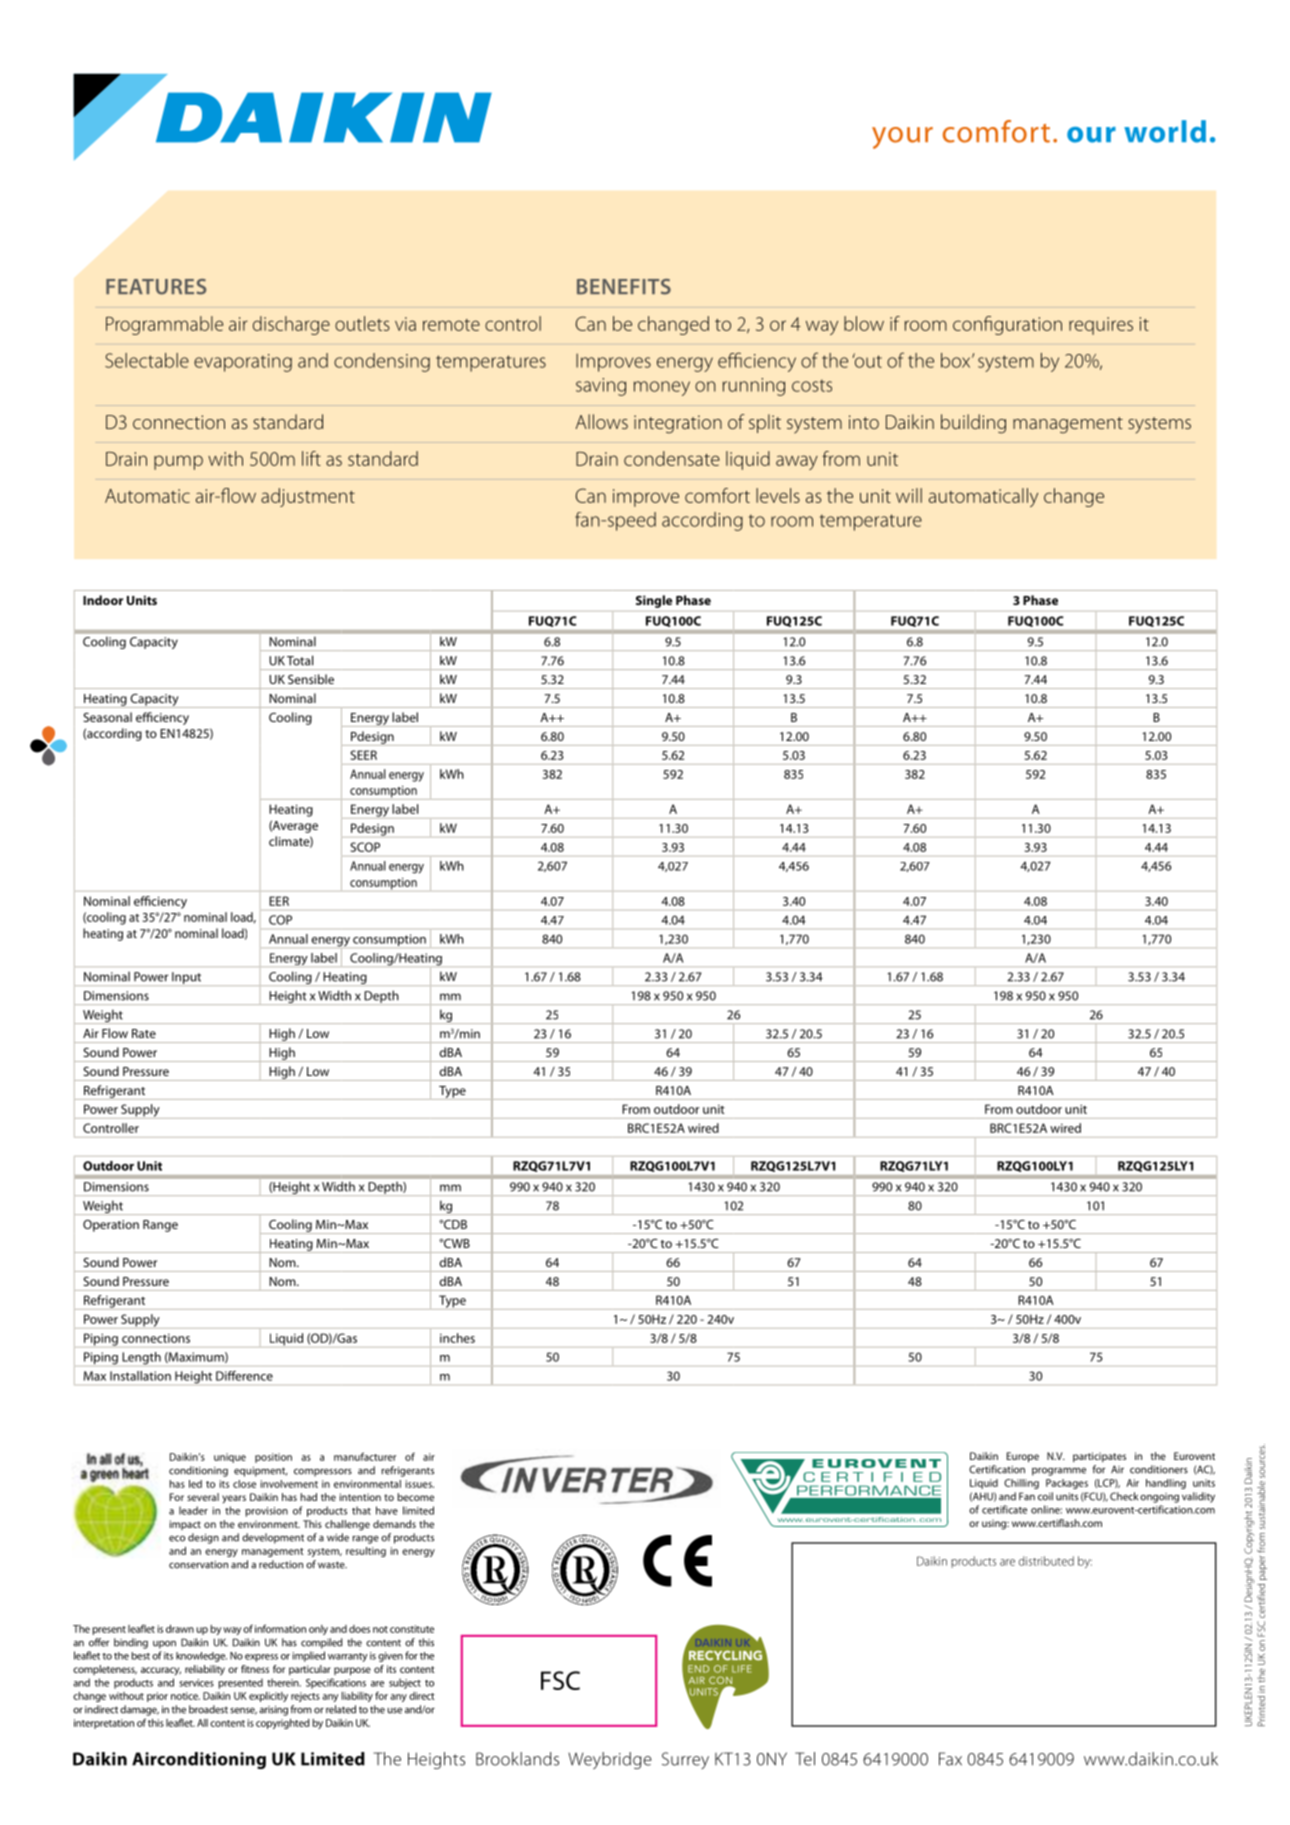 This screenshot has height=1825, width=1290. I want to click on Benefits, so click(624, 287).
